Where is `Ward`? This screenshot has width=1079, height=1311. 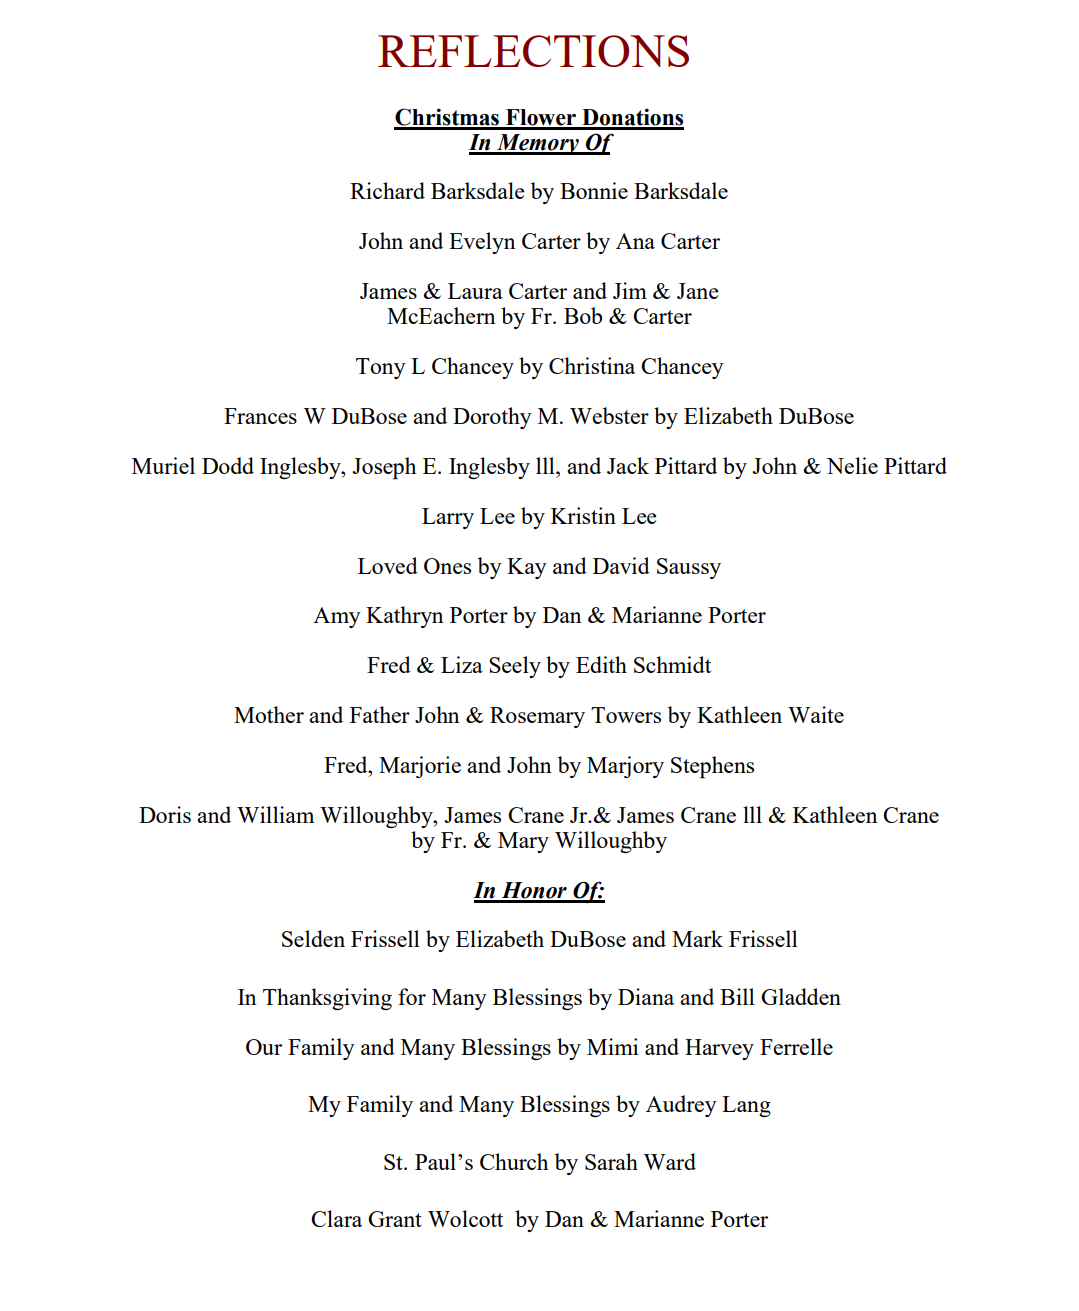 Ward is located at coordinates (669, 1161).
